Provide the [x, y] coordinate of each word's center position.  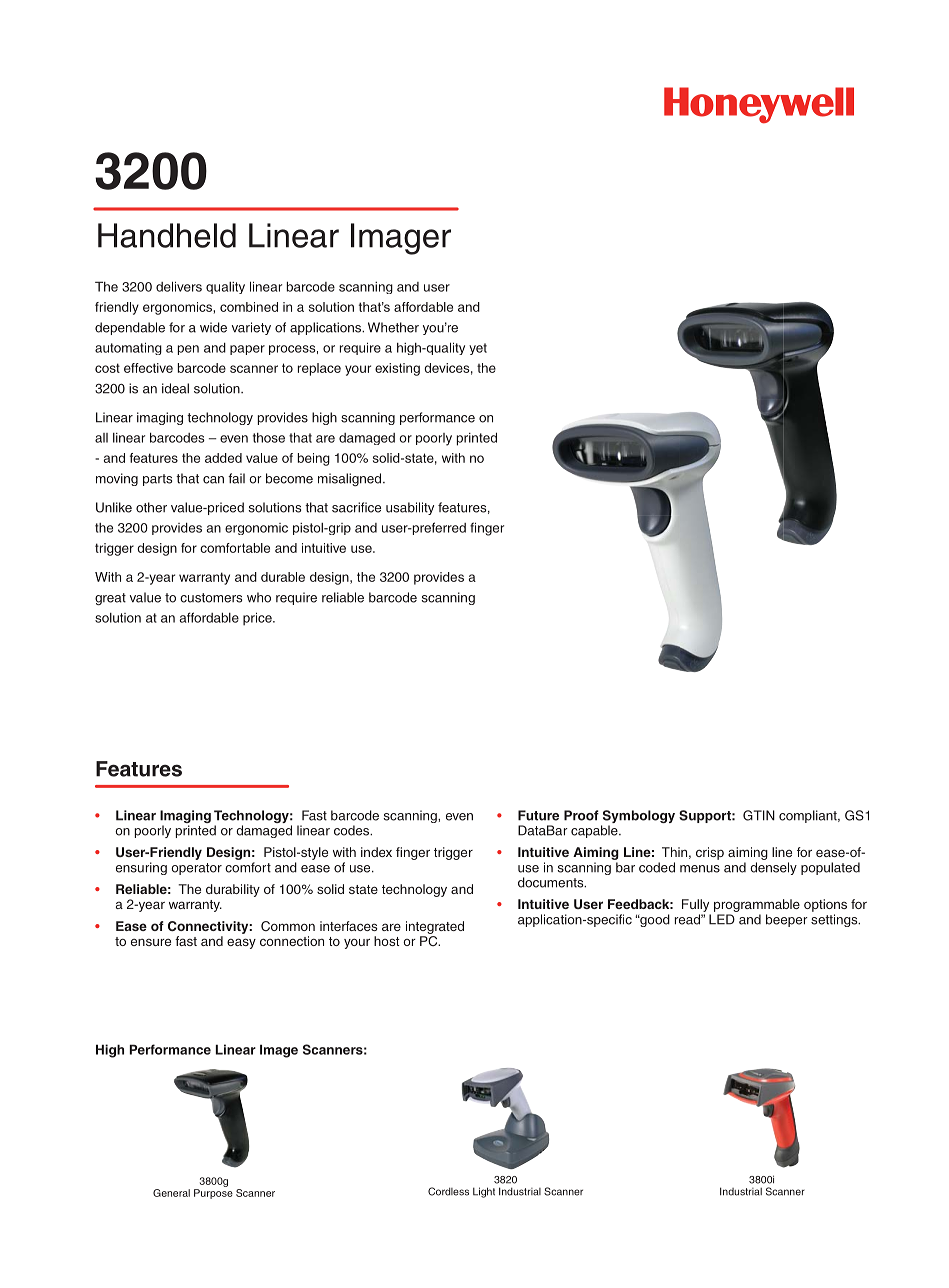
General [171, 1193]
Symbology [638, 818]
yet [478, 349]
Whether [393, 327]
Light [484, 1192]
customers [211, 598]
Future [538, 815]
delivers [179, 286]
